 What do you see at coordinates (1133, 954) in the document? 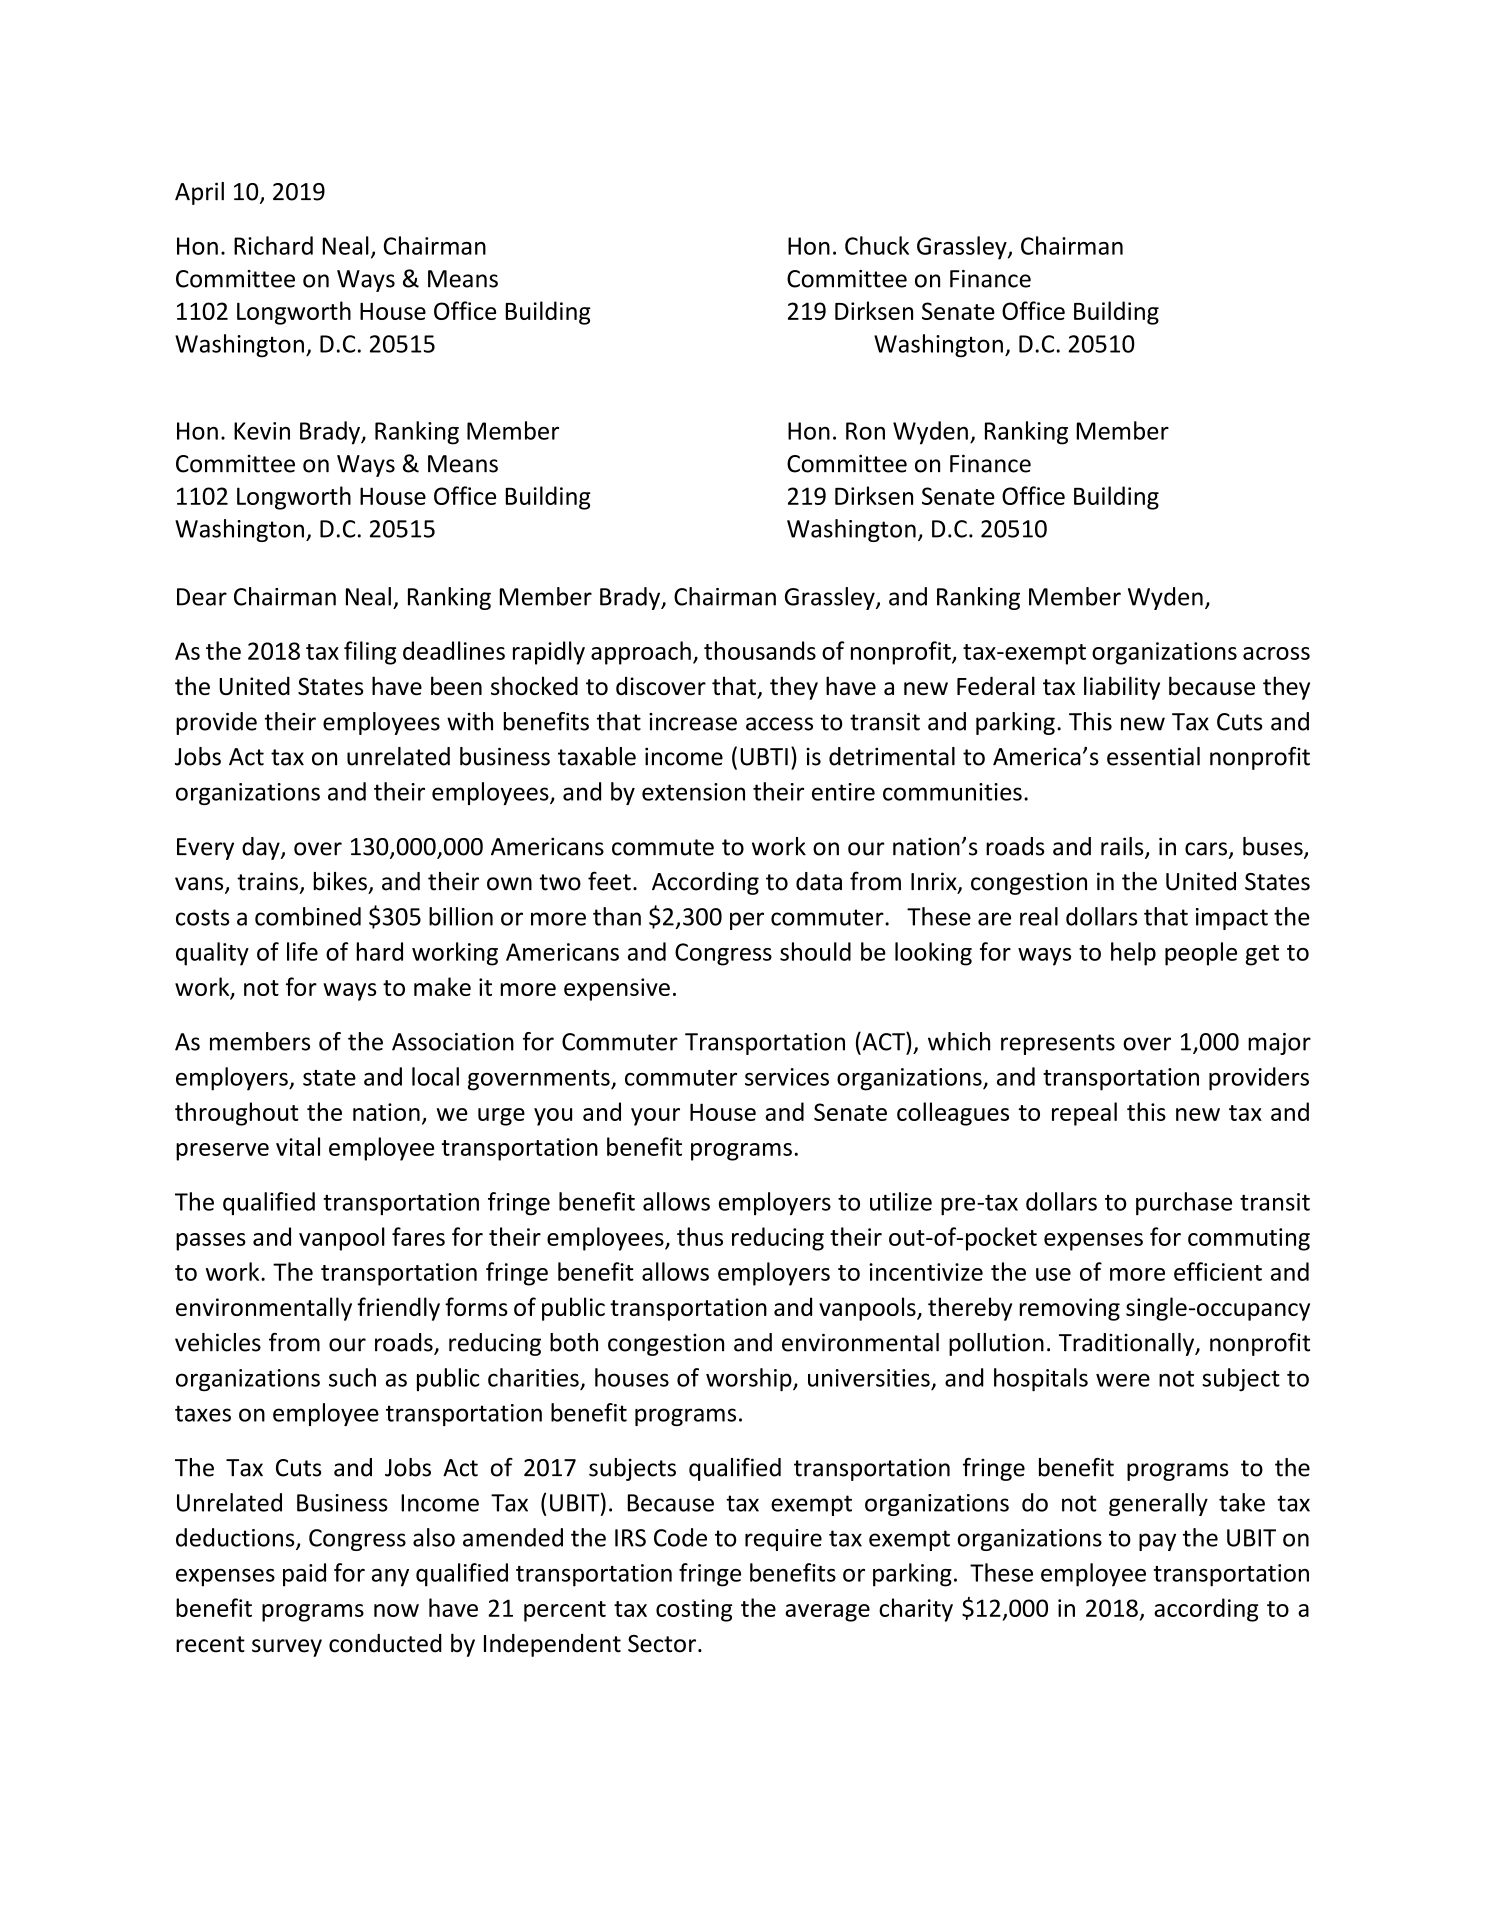
I see `help` at bounding box center [1133, 954].
